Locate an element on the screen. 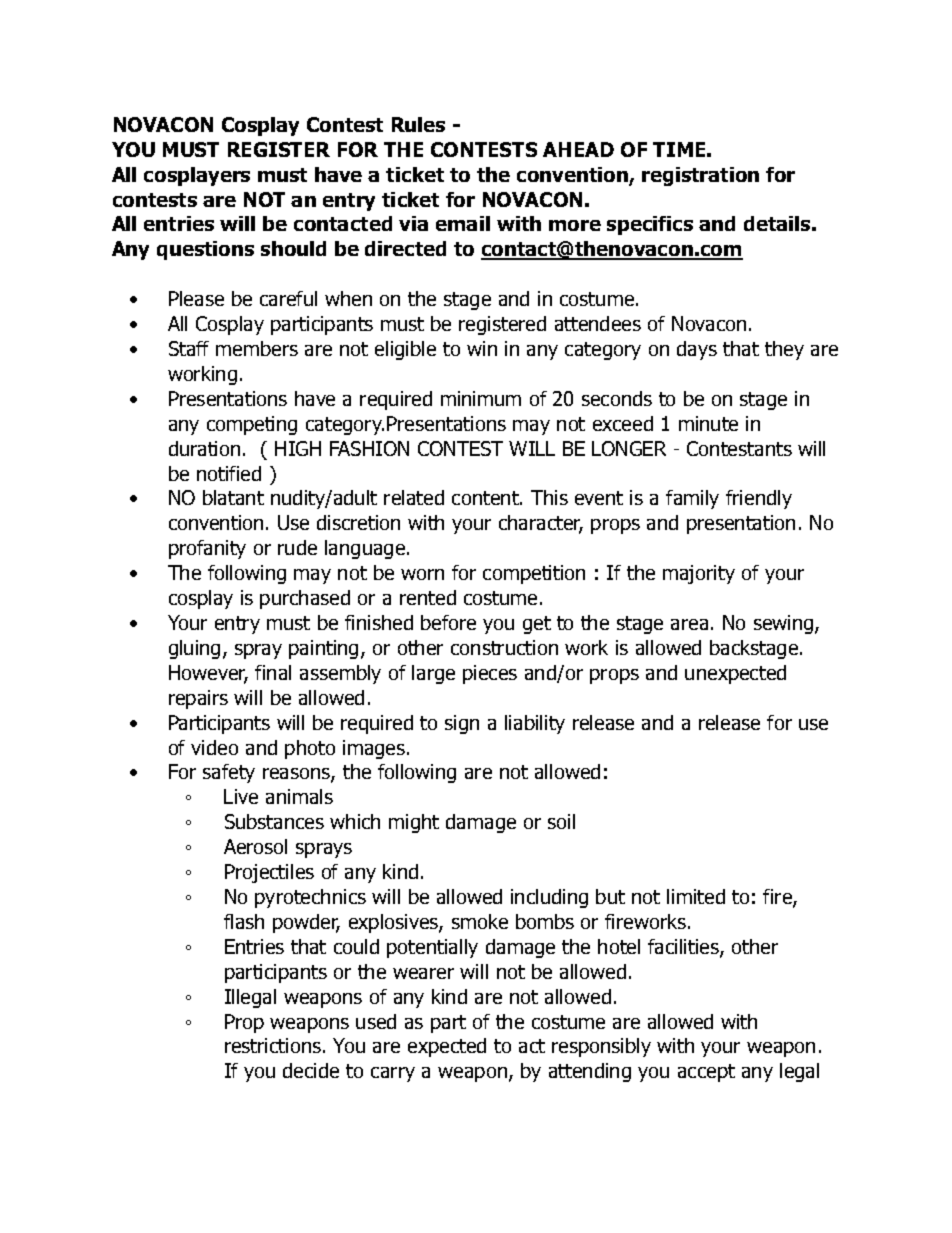 The width and height of the screenshot is (952, 1233). majority is located at coordinates (699, 574).
